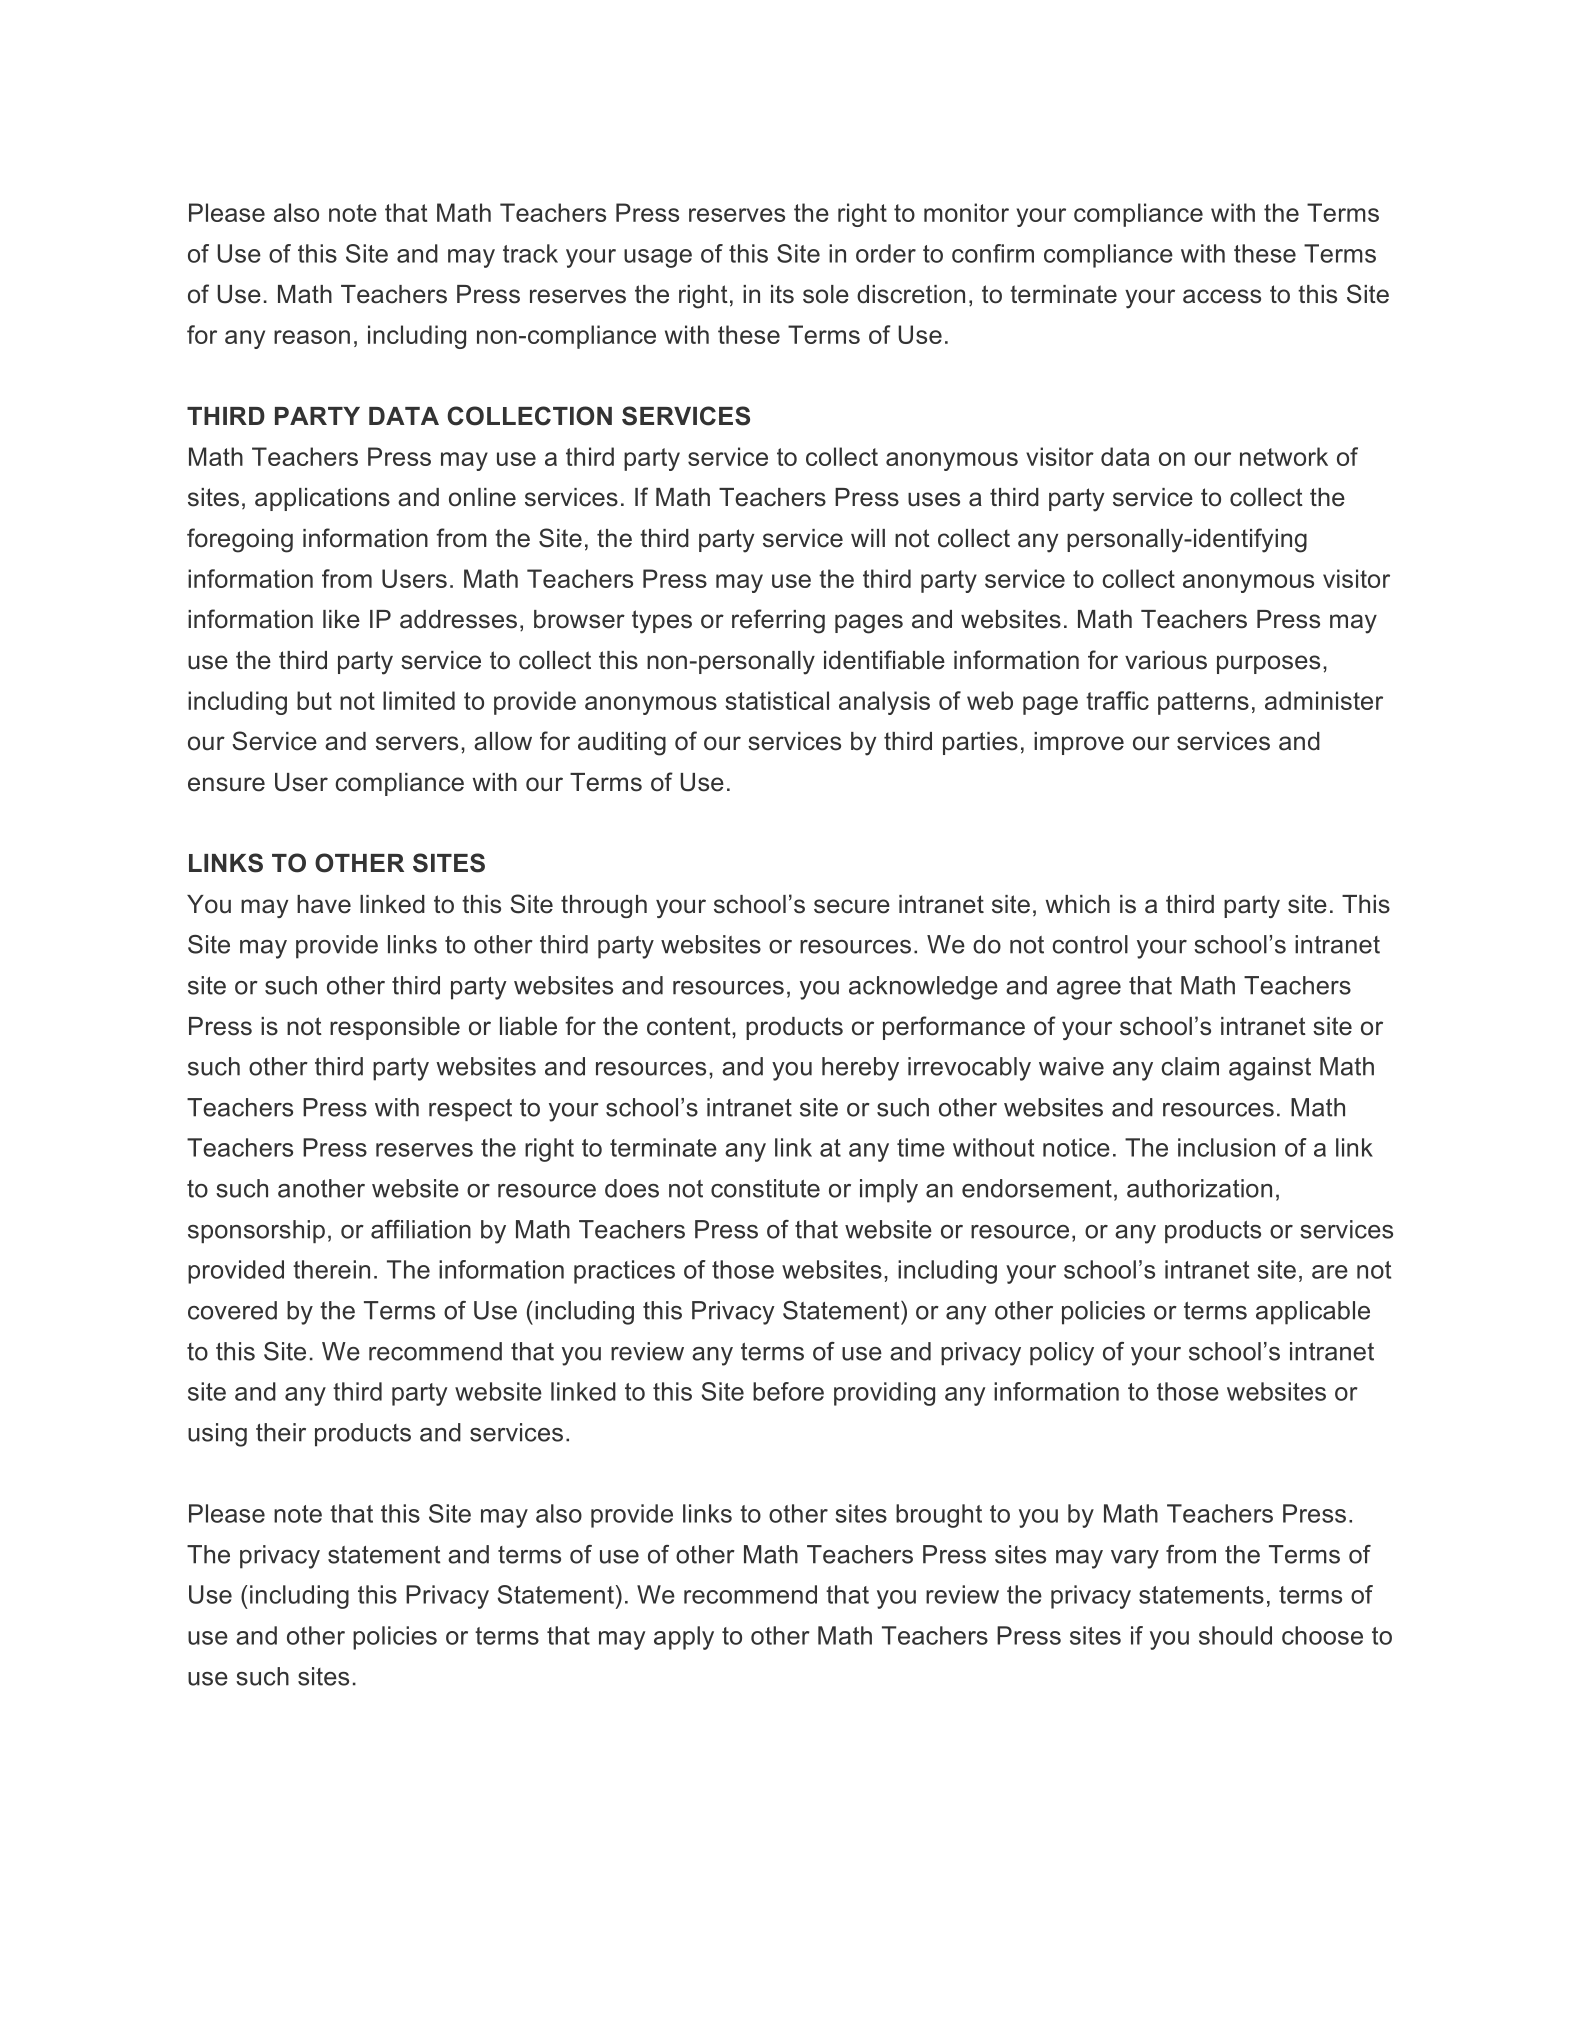 This screenshot has height=2044, width=1579. I want to click on access, so click(1222, 296).
